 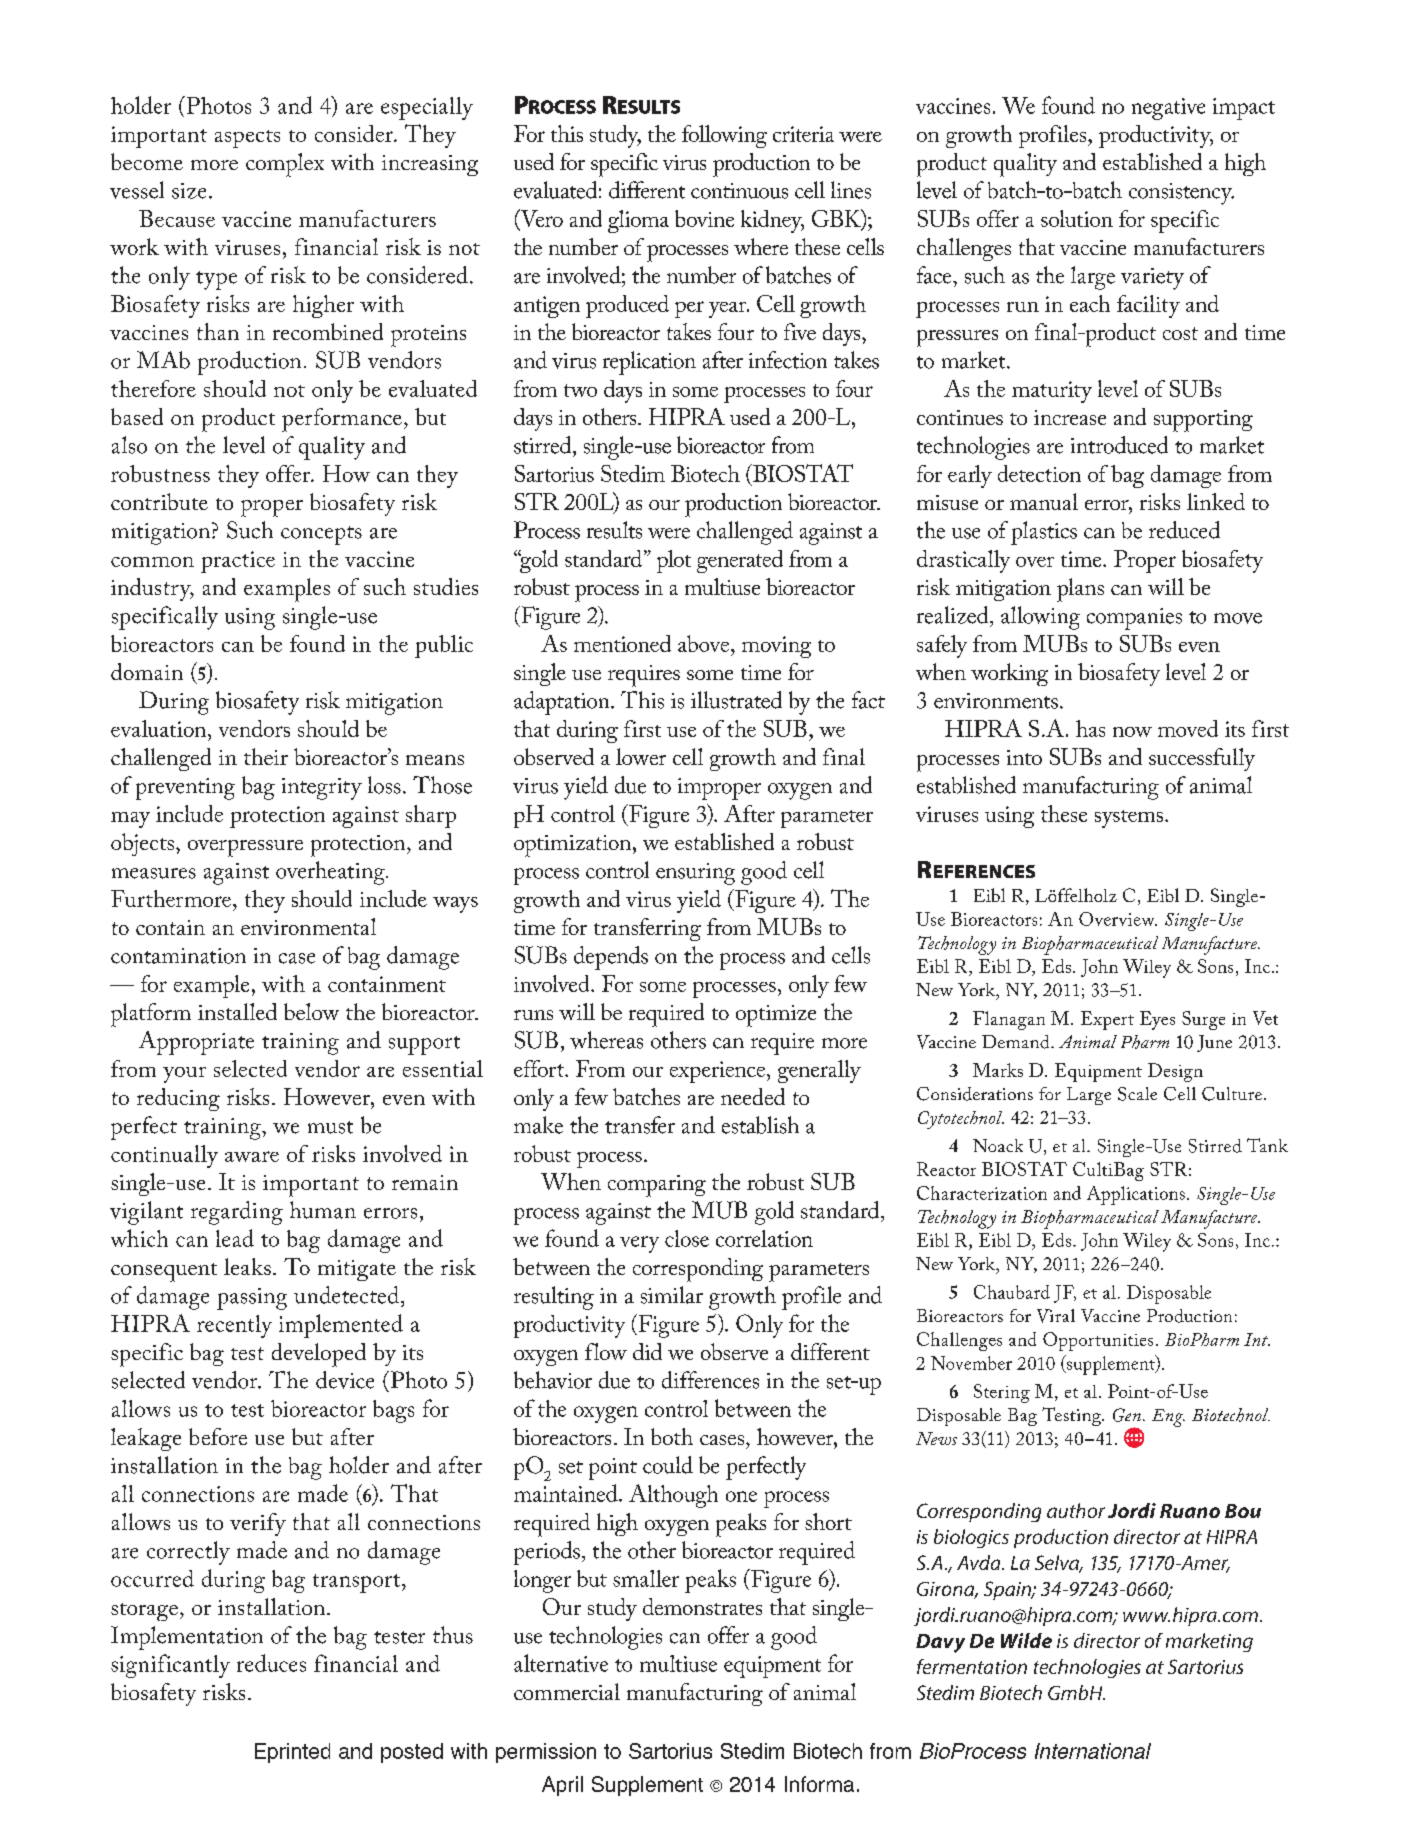 What do you see at coordinates (285, 165) in the page?
I see `complex` at bounding box center [285, 165].
